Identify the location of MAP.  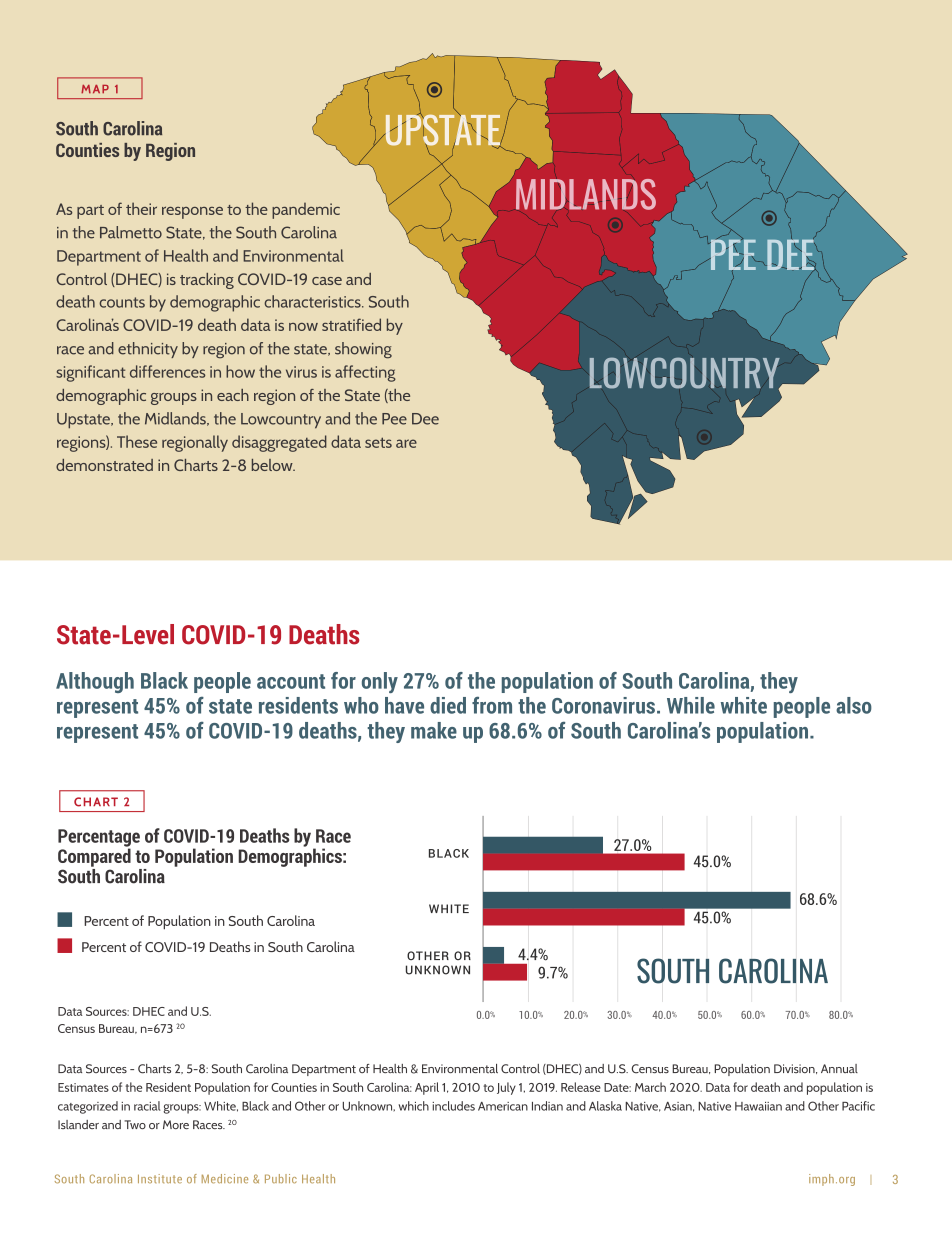
(95, 89).
